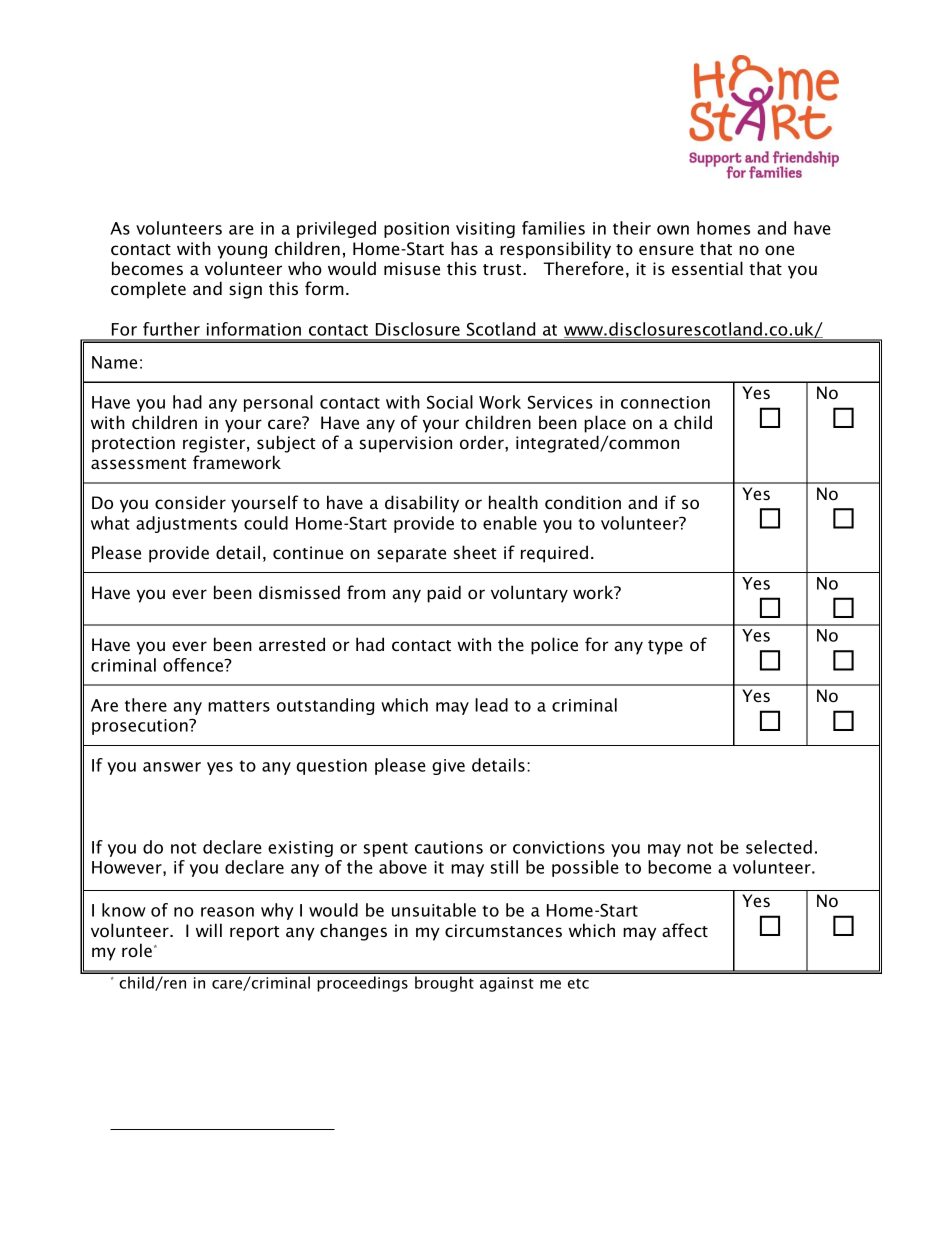 Image resolution: width=952 pixels, height=1233 pixels. What do you see at coordinates (242, 252) in the screenshot?
I see `young` at bounding box center [242, 252].
